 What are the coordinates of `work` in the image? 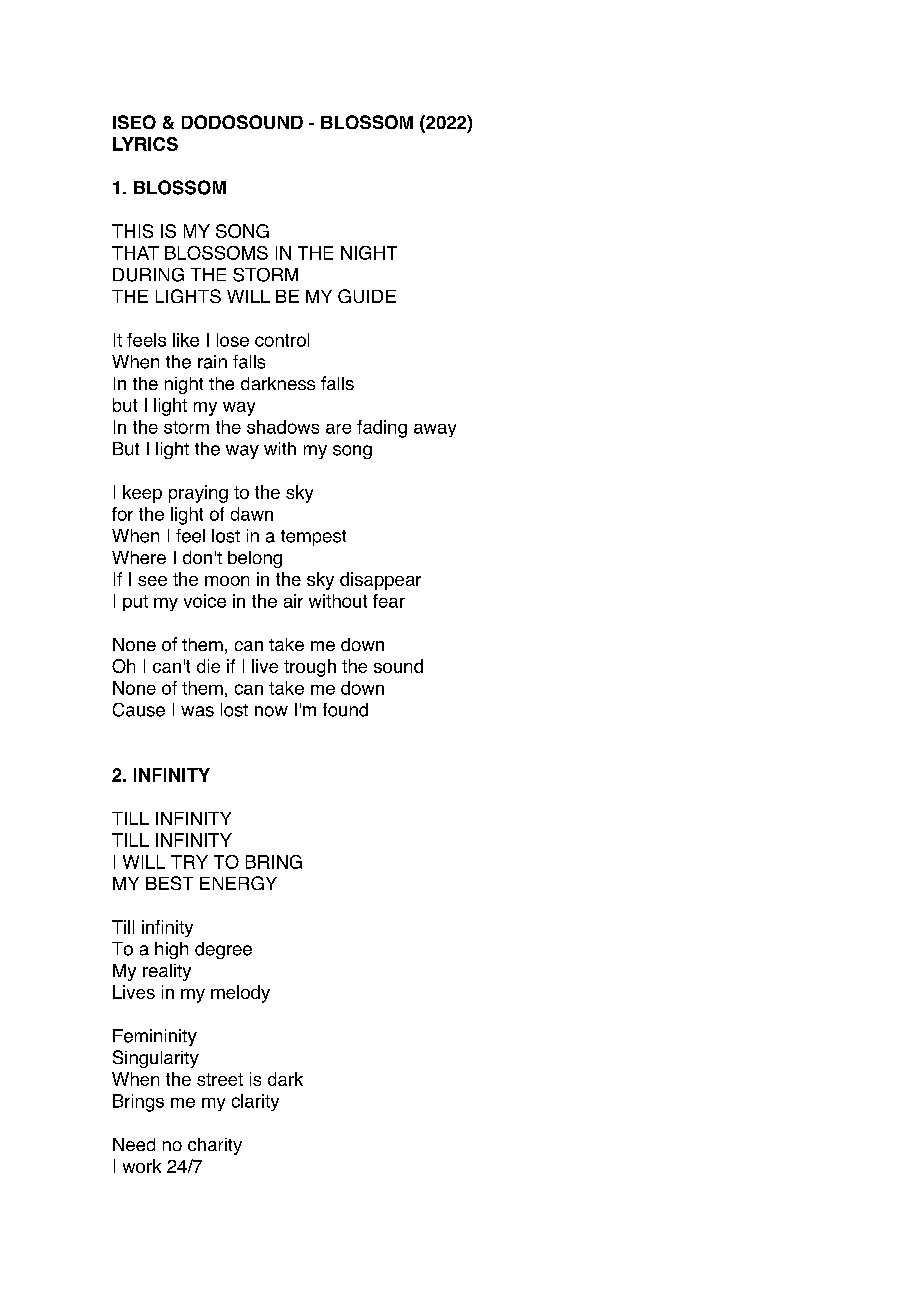 It's located at (142, 1166).
